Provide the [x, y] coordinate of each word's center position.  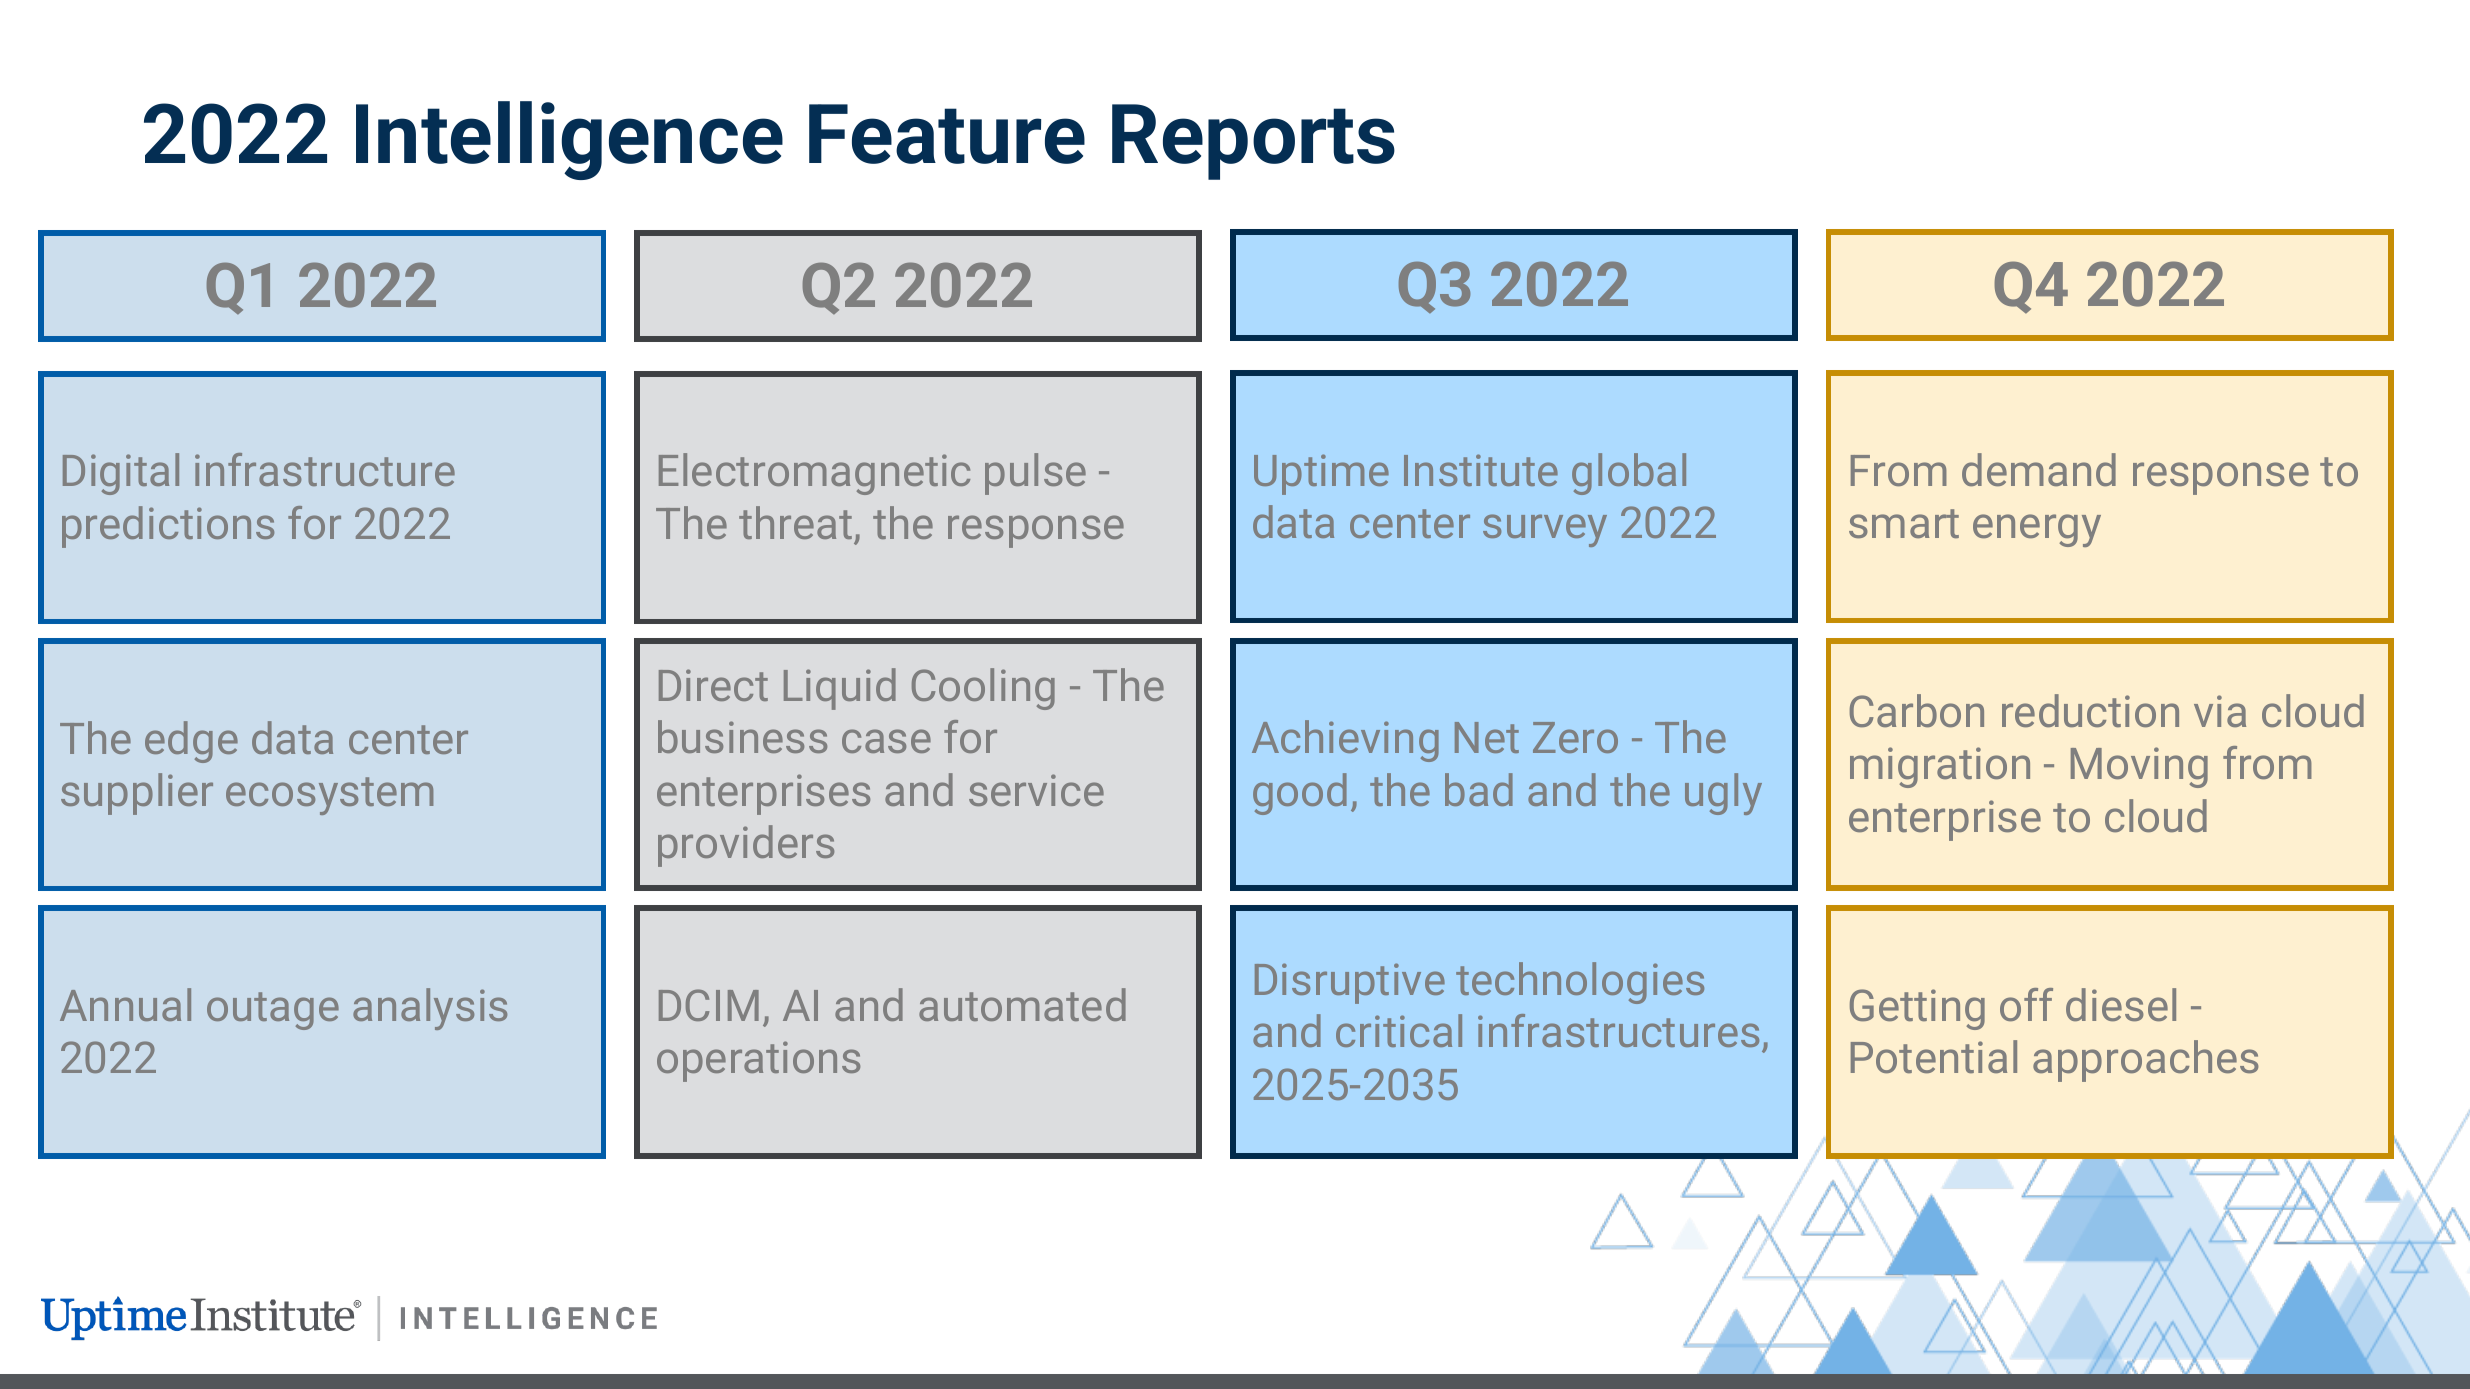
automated [1022, 1004]
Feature [947, 134]
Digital [121, 474]
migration [1940, 767]
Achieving [1345, 741]
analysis [430, 1009]
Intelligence [569, 140]
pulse [1035, 474]
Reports [1253, 142]
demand [2039, 469]
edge [191, 742]
